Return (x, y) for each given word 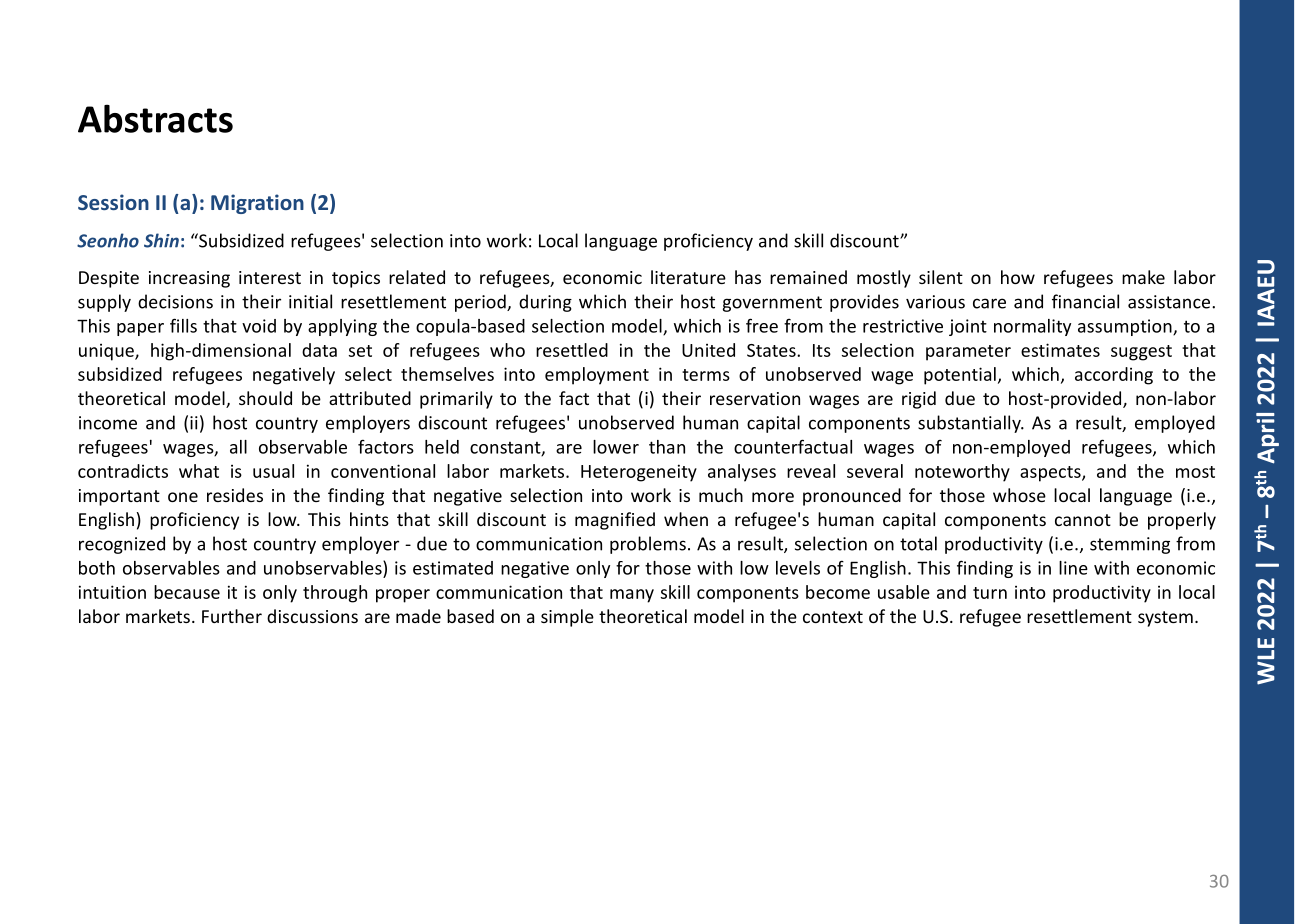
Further (232, 616)
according (1114, 376)
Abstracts (155, 118)
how (1018, 277)
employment (597, 376)
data (319, 350)
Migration (257, 204)
